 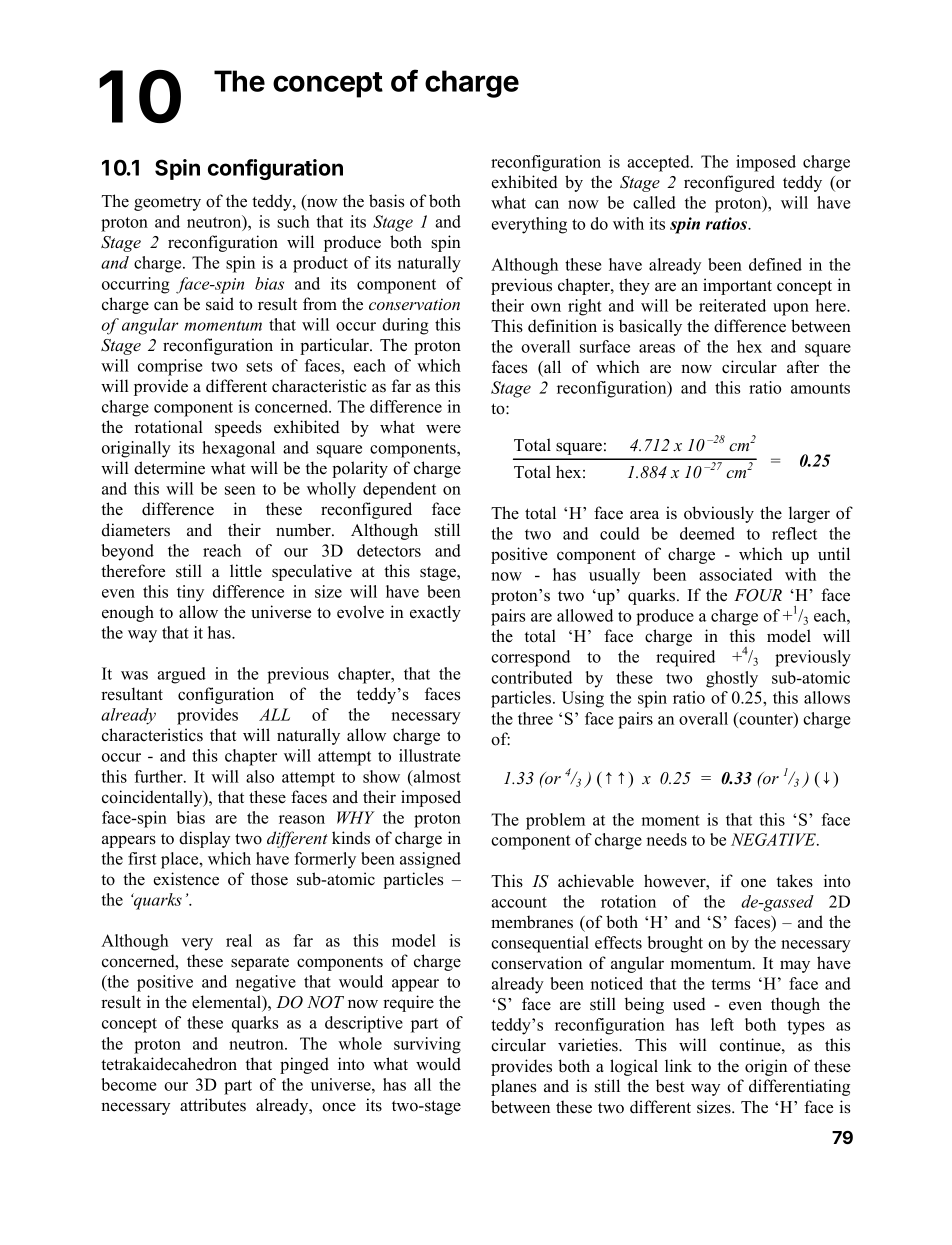 What do you see at coordinates (167, 204) in the page?
I see `geometry` at bounding box center [167, 204].
